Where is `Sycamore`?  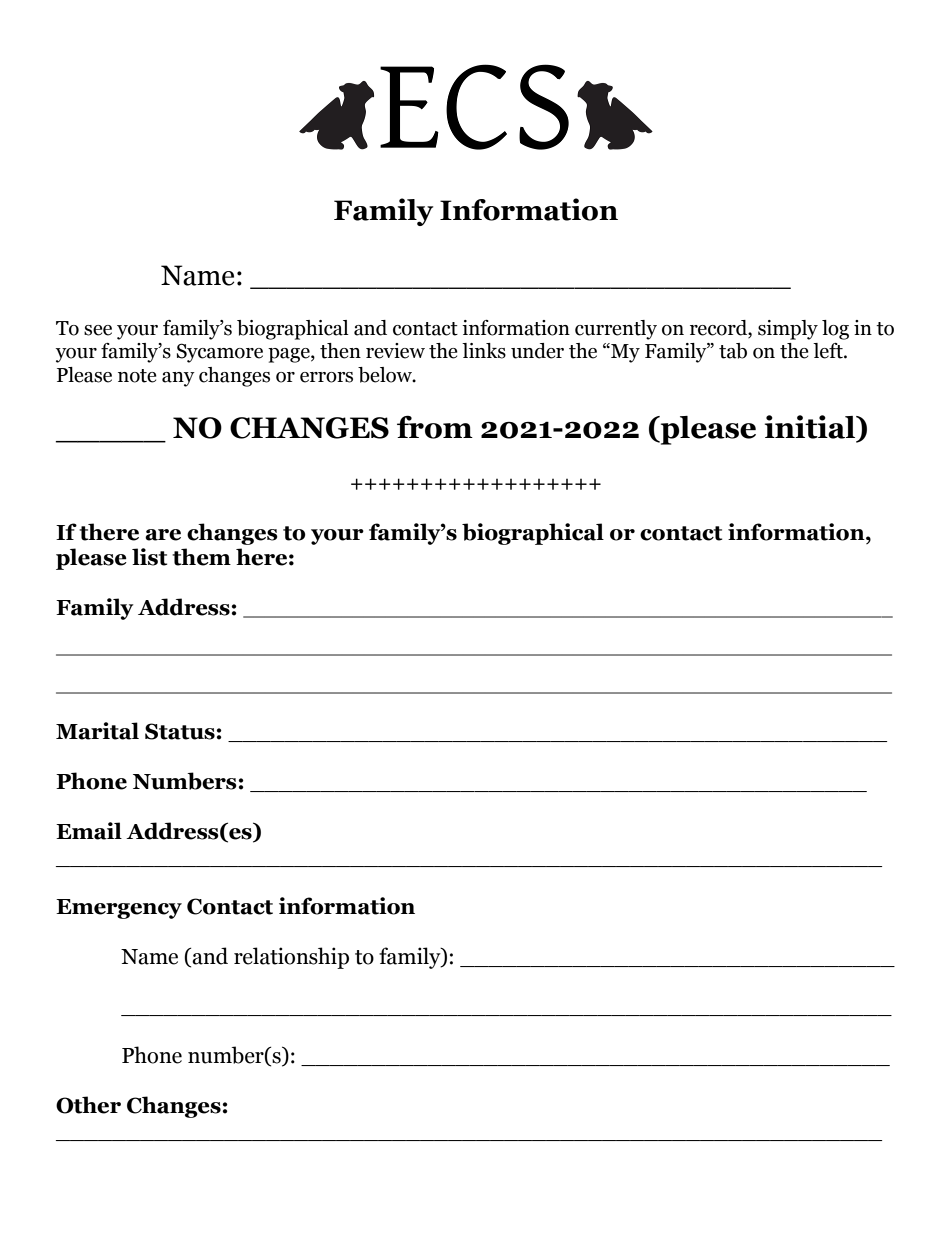
Sycamore is located at coordinates (220, 353).
